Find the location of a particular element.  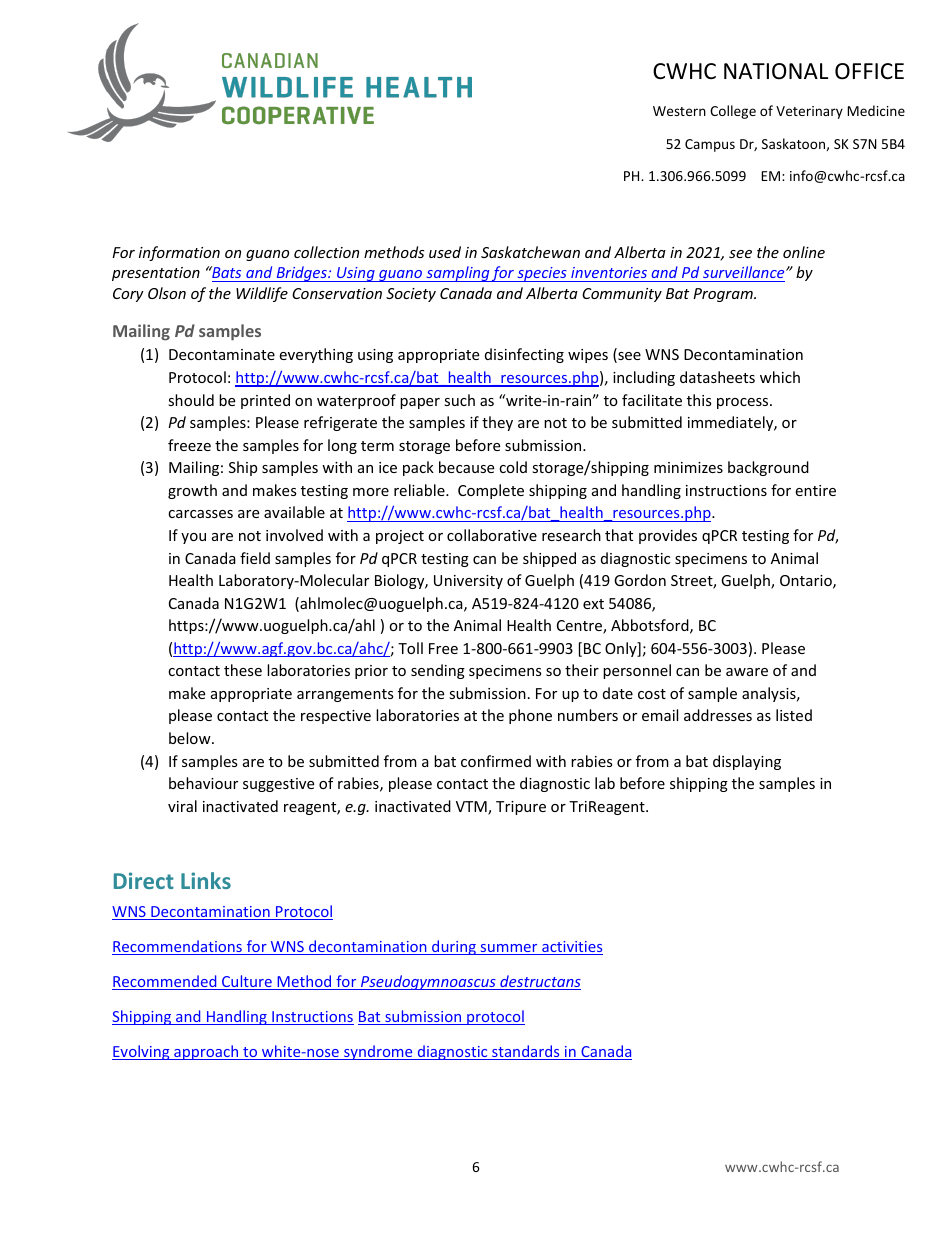

displaying is located at coordinates (747, 762).
